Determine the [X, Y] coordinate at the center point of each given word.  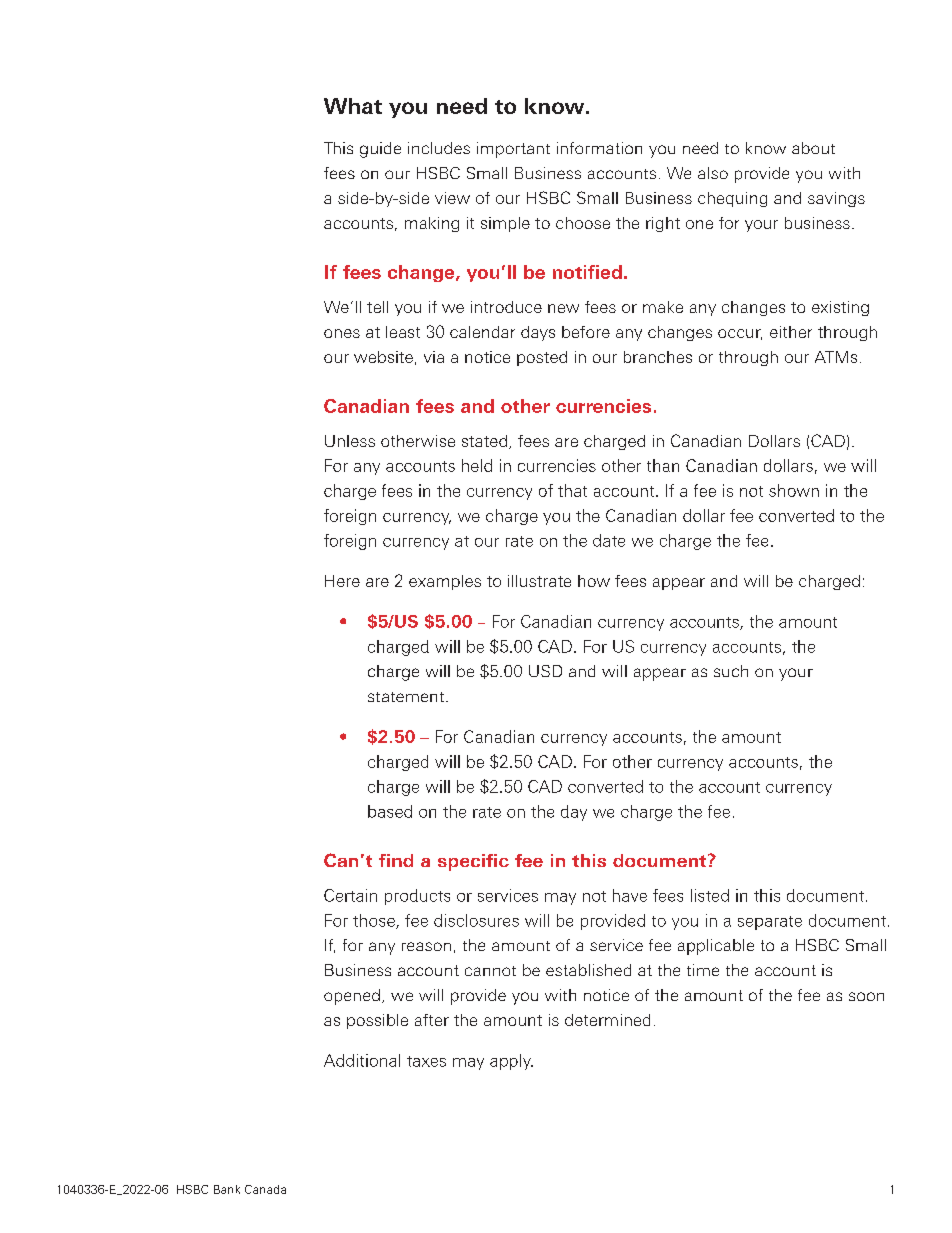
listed [710, 895]
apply [511, 1062]
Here [342, 581]
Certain [350, 895]
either [791, 332]
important [513, 150]
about [813, 148]
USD [545, 671]
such [731, 671]
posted [542, 358]
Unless [350, 441]
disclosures [476, 920]
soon [866, 996]
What [353, 106]
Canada [265, 1189]
